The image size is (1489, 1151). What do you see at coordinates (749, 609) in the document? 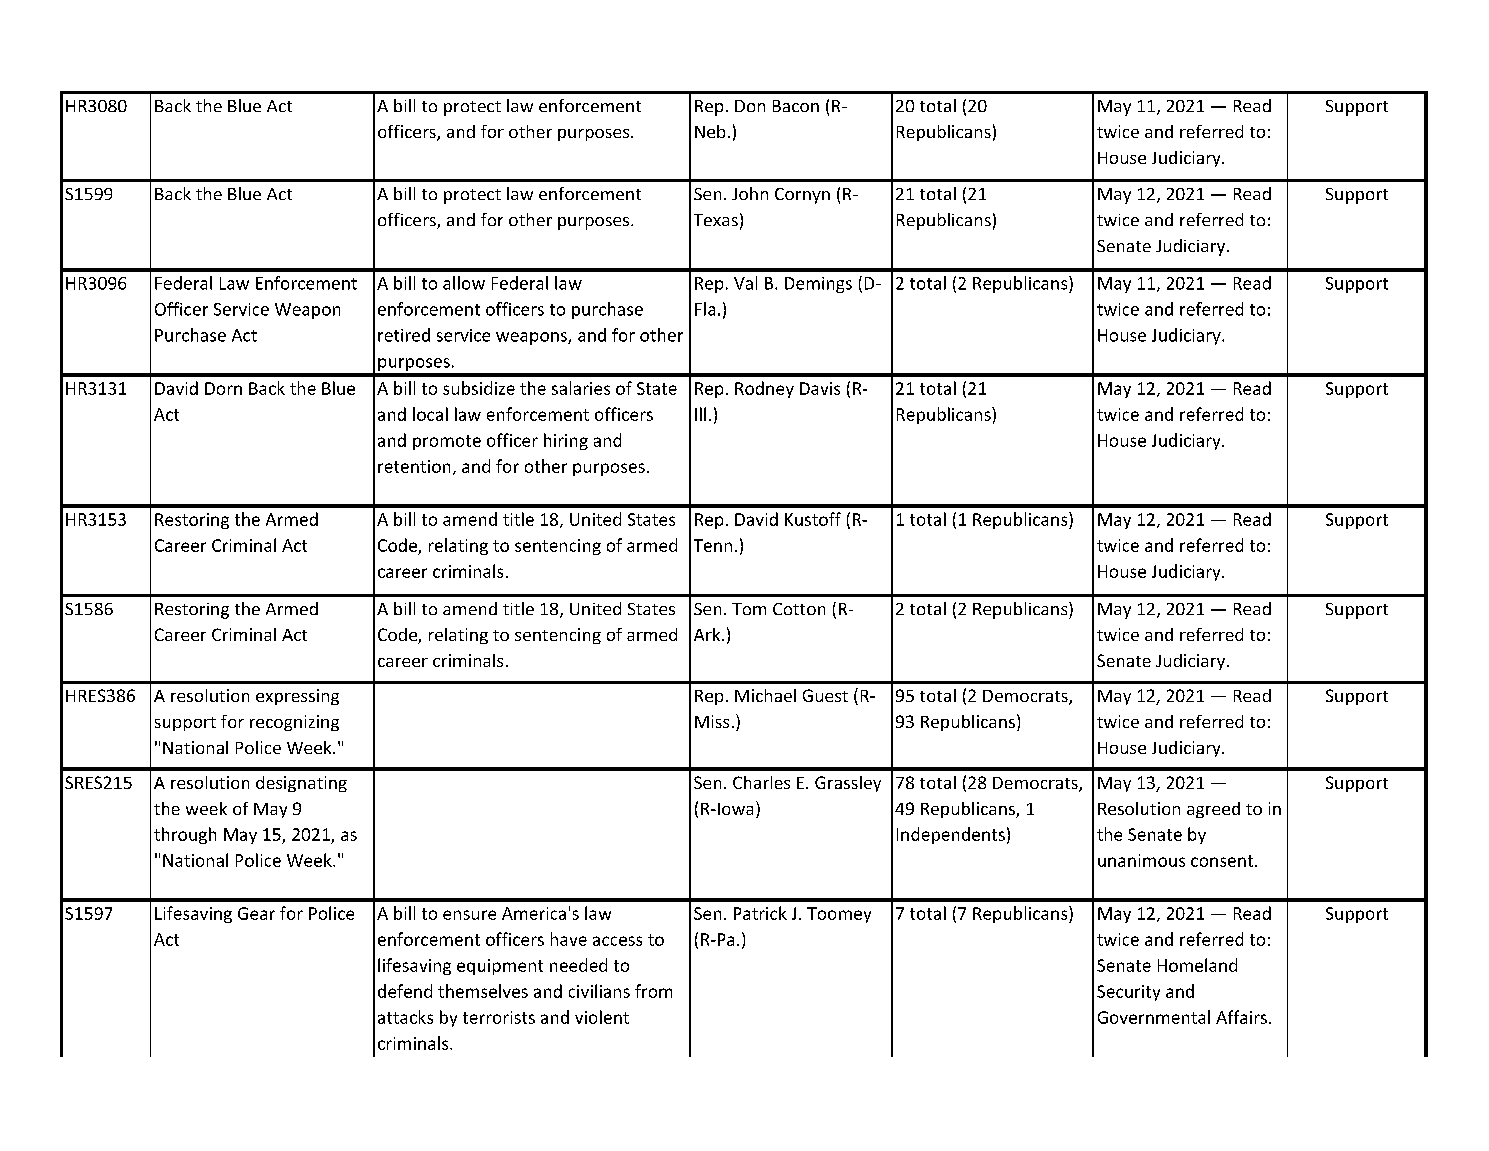
I see `Tom` at bounding box center [749, 609].
